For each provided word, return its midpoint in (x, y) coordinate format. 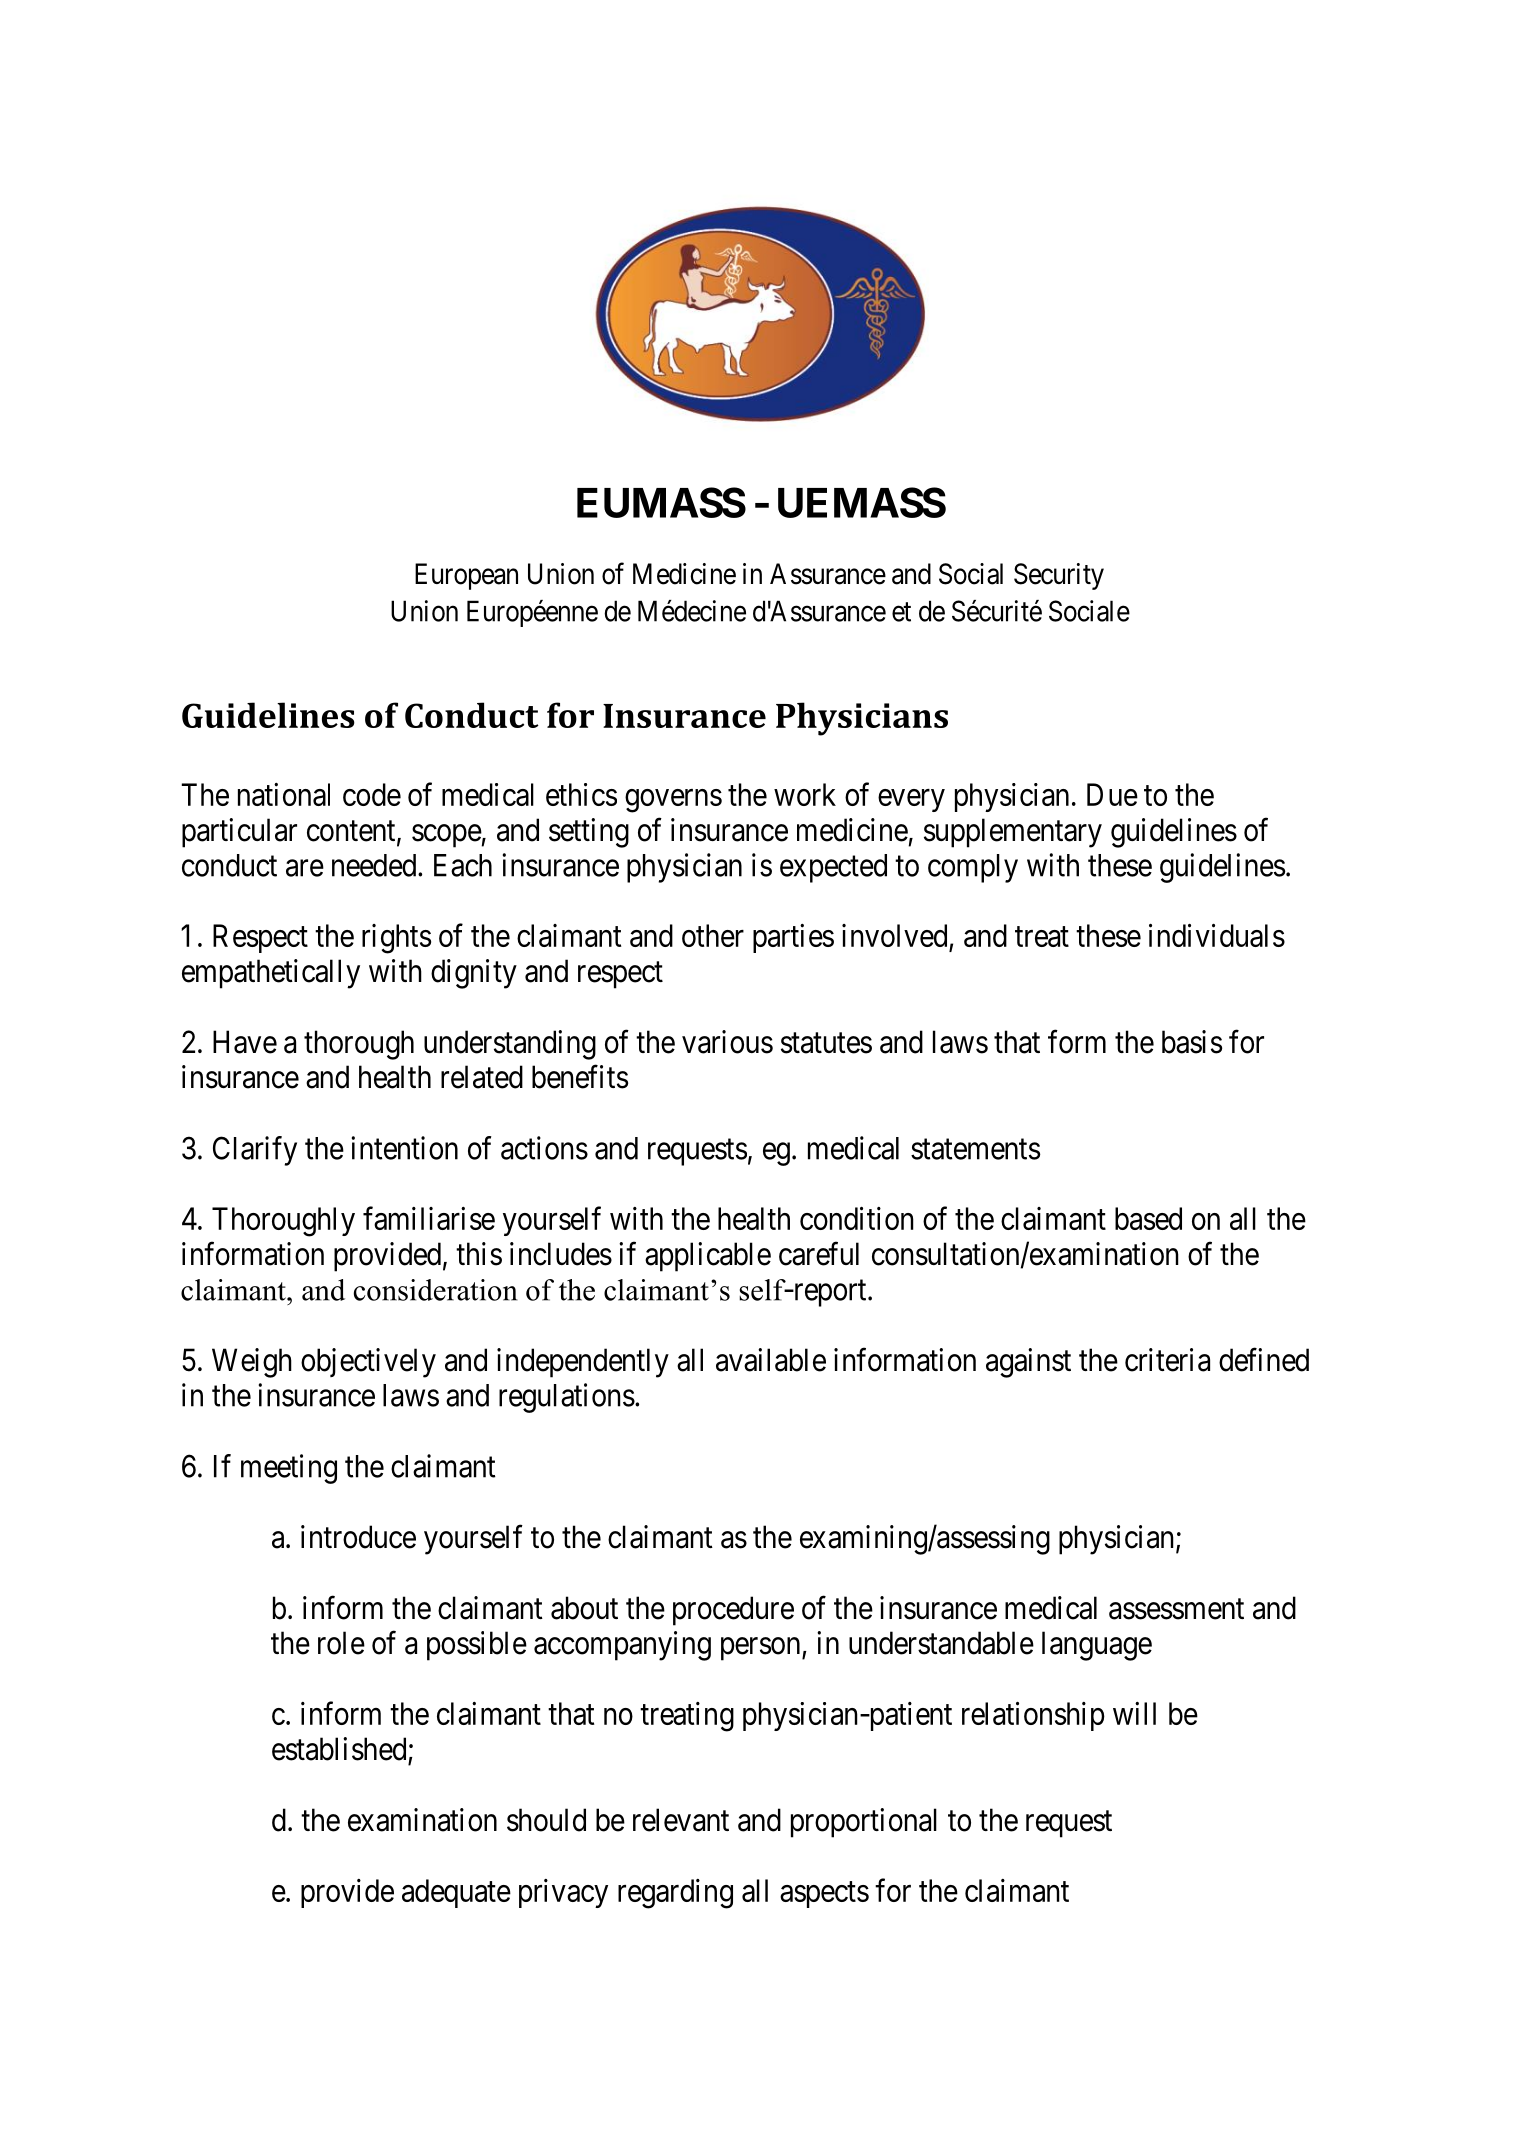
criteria (1167, 1360)
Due (1112, 794)
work (805, 794)
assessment (1176, 1609)
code (372, 794)
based (1148, 1218)
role (341, 1643)
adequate (456, 1893)
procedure (733, 1611)
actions (544, 1148)
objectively (368, 1363)
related (482, 1077)
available (771, 1360)
